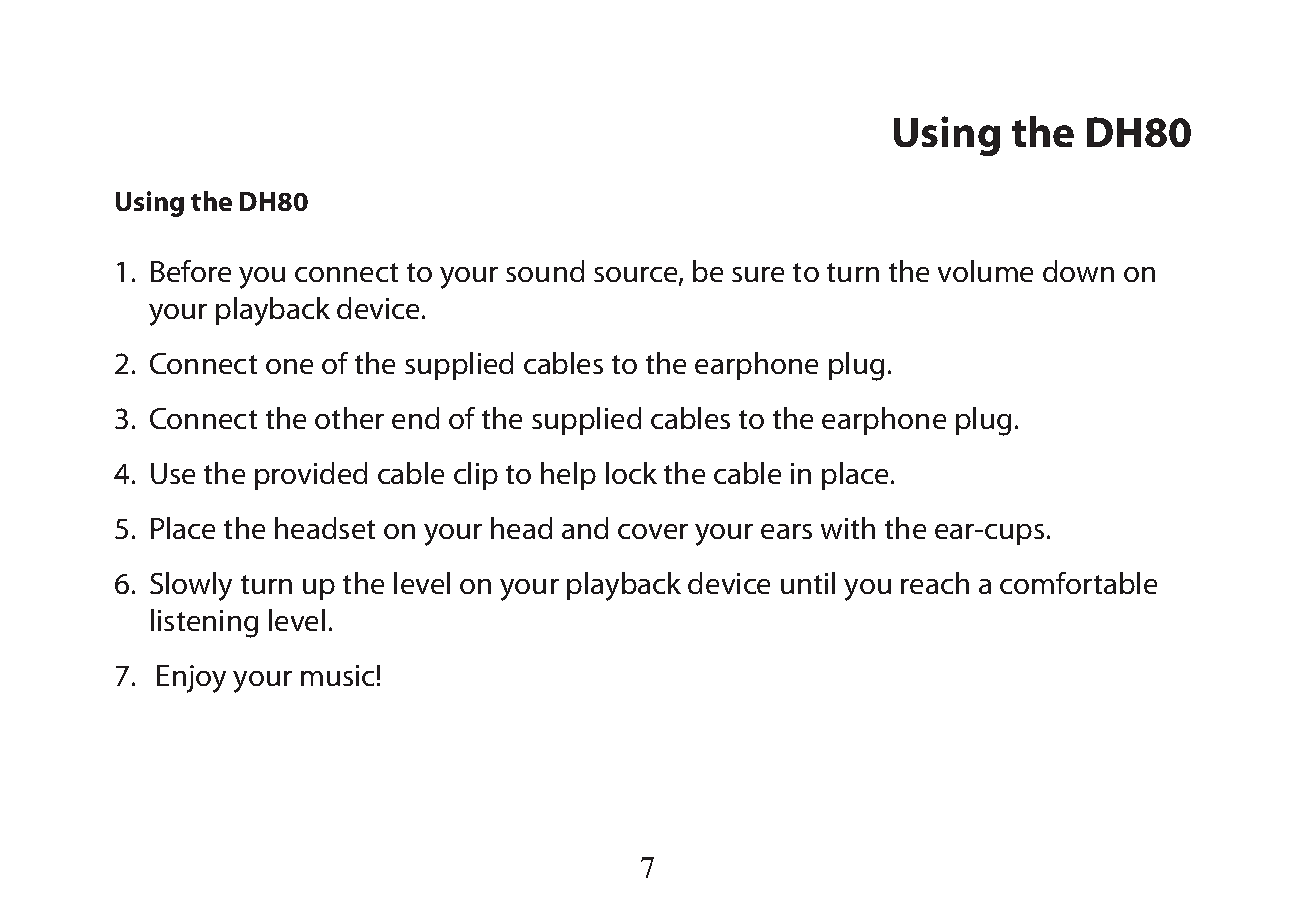  I want to click on volume, so click(985, 271).
